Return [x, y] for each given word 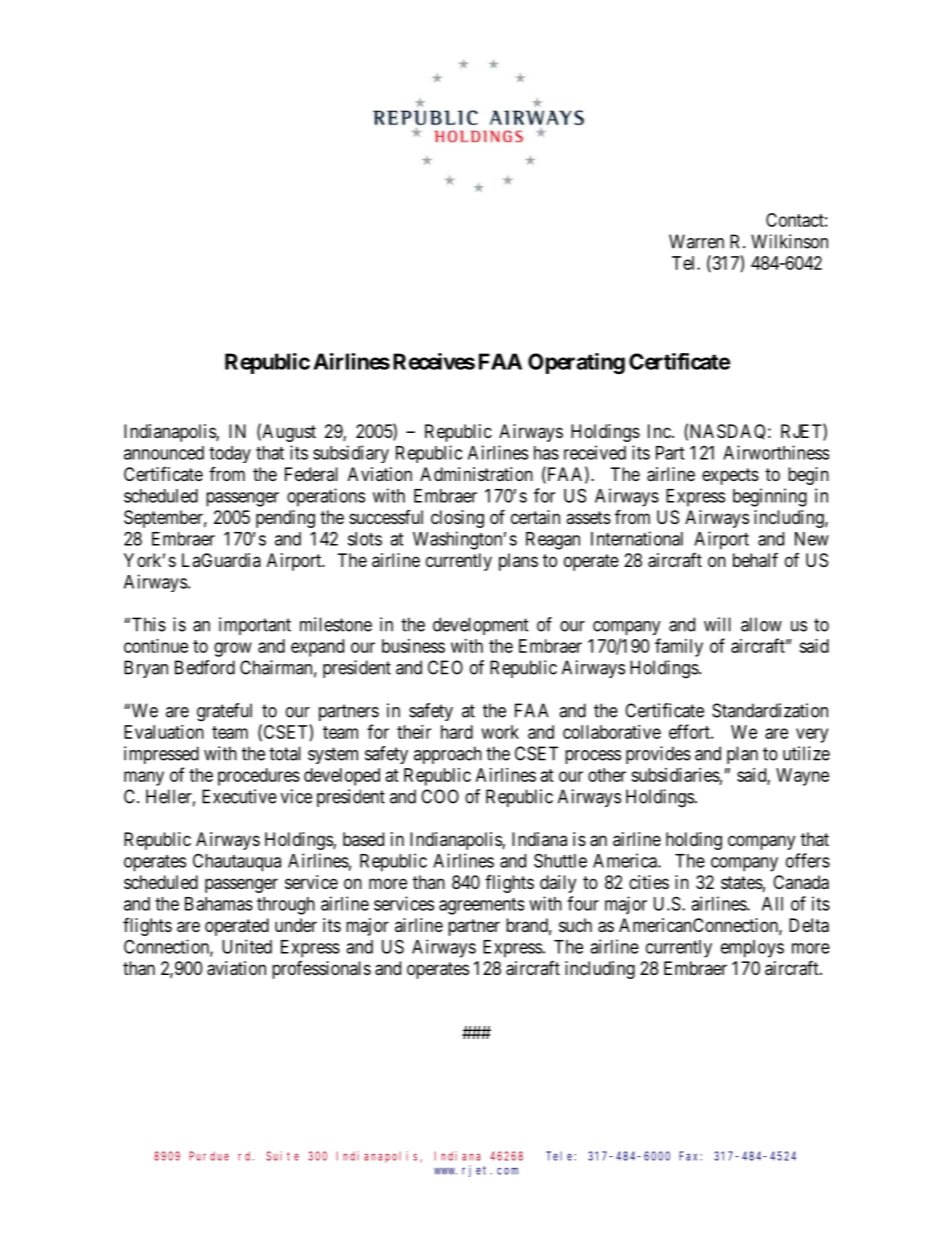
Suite [282, 1156]
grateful [224, 712]
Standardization [770, 710]
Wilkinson [789, 241]
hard [457, 732]
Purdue [209, 1156]
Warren [696, 241]
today [230, 454]
